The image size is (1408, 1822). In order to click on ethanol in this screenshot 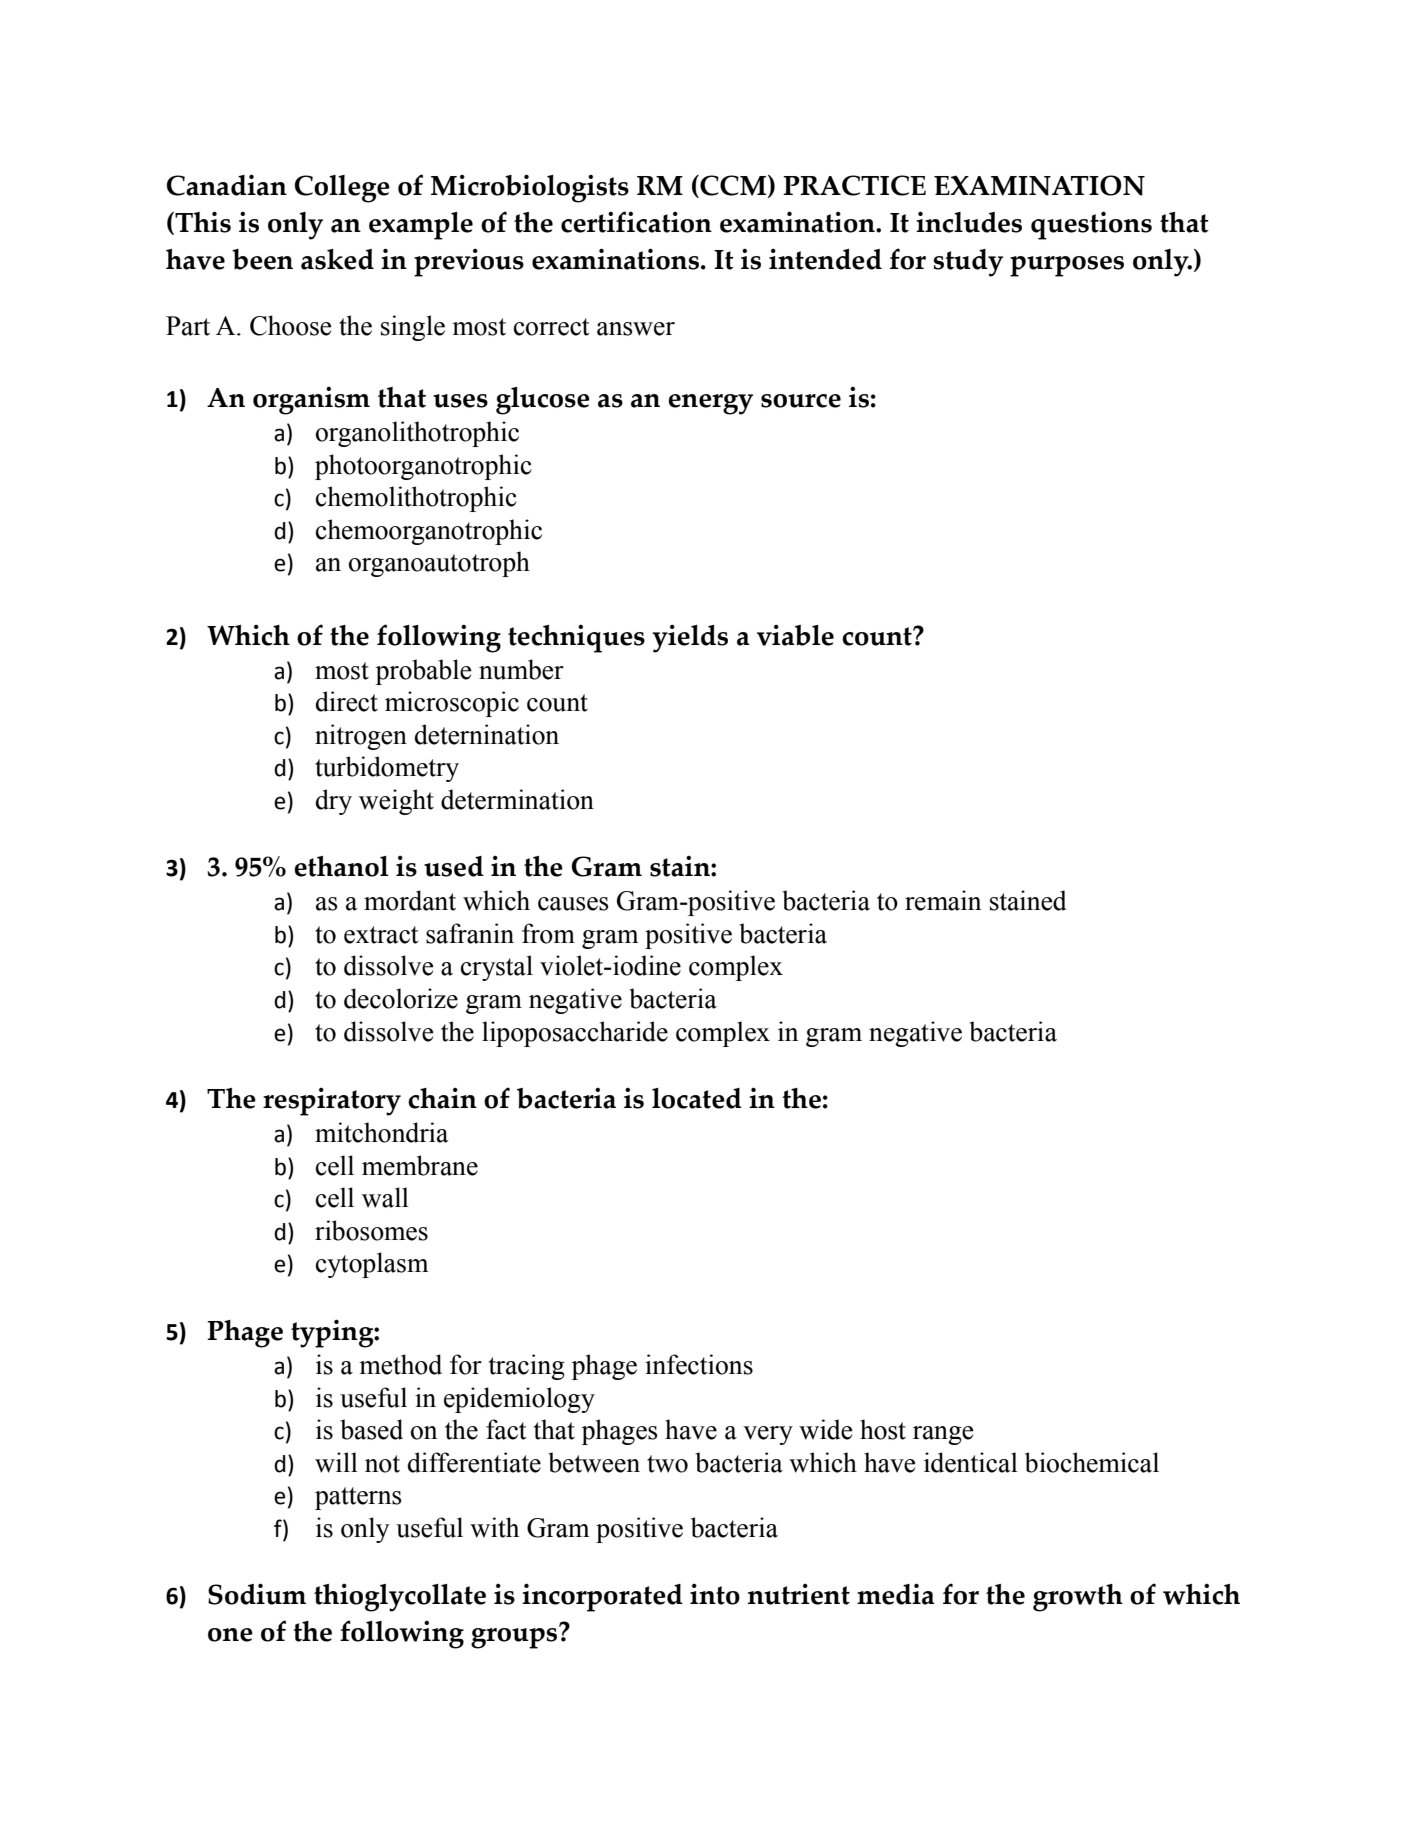, I will do `click(341, 866)`.
